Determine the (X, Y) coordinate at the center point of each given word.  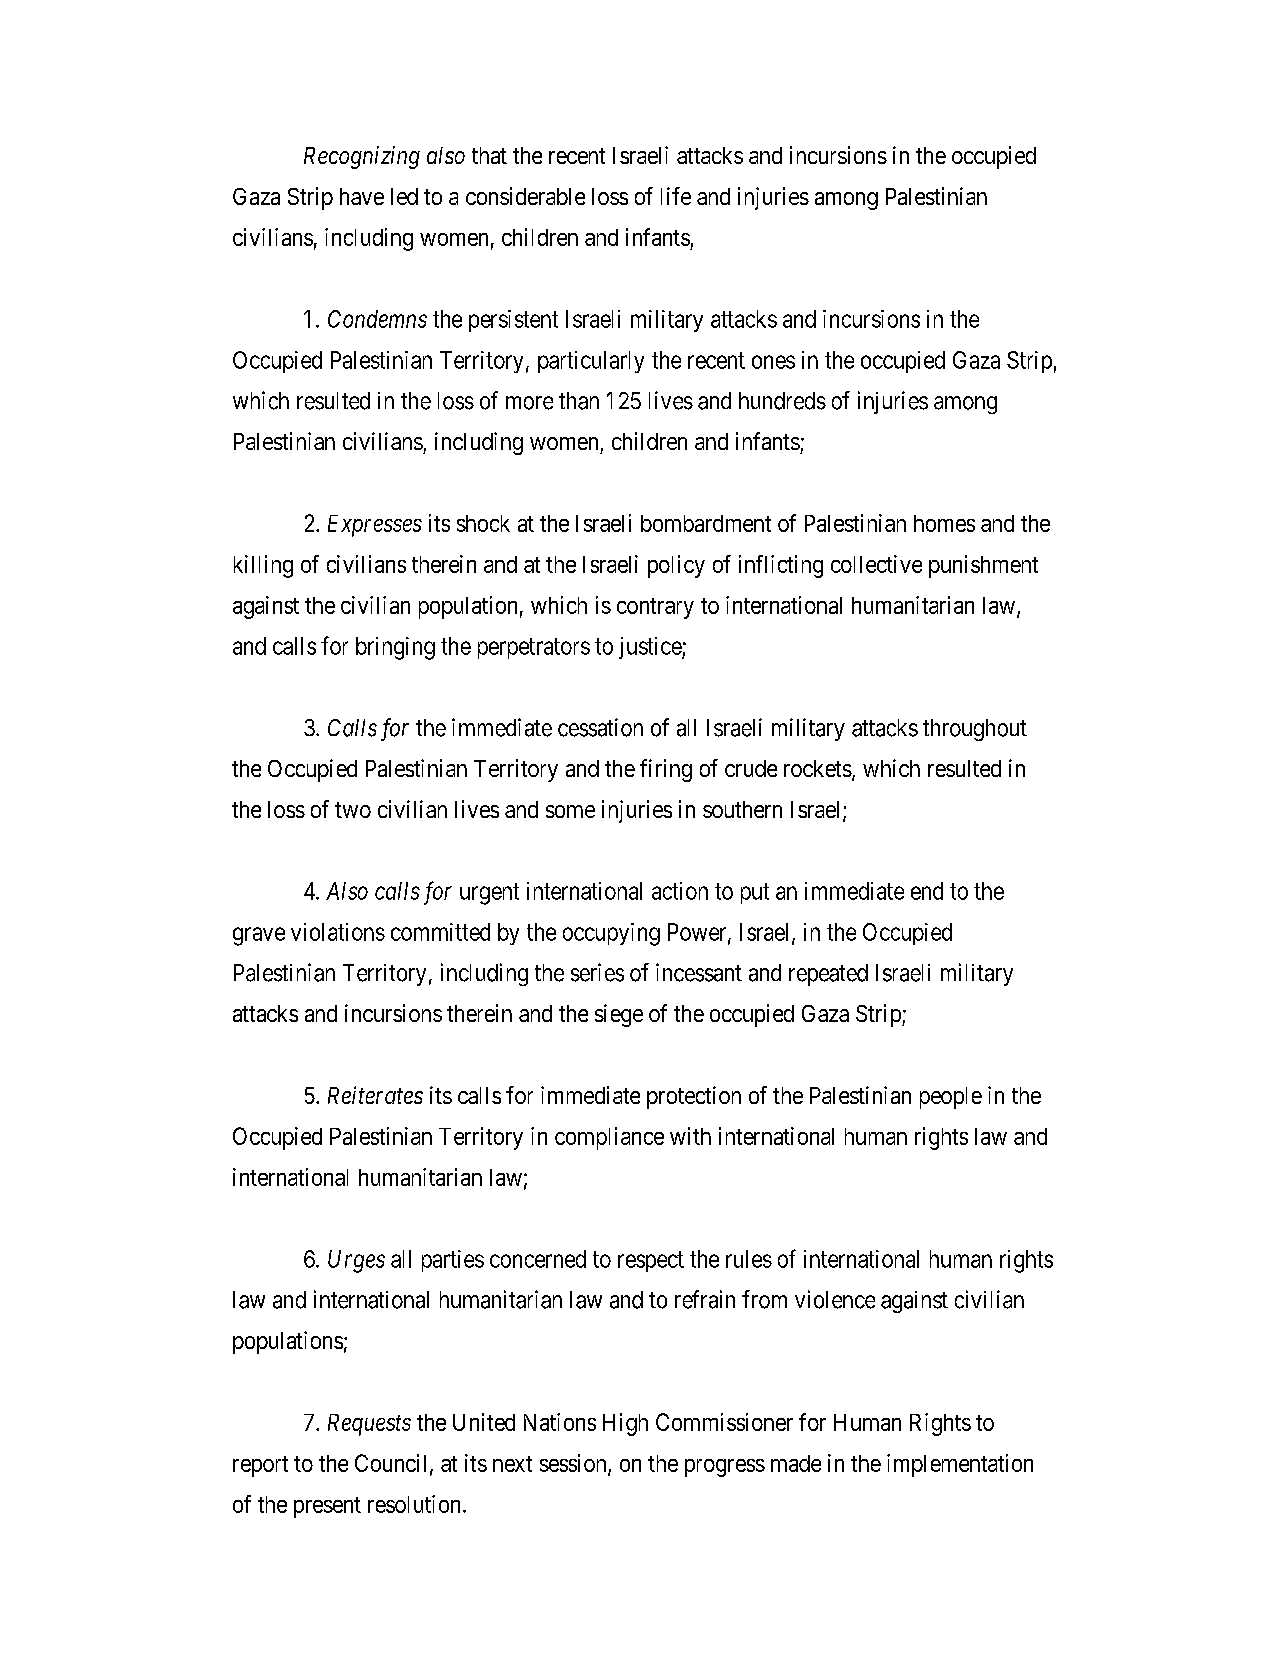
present (327, 1507)
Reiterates (375, 1095)
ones (773, 362)
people (951, 1098)
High (625, 1424)
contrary (655, 608)
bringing (395, 648)
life (676, 196)
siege (619, 1015)
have (362, 196)
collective (876, 564)
